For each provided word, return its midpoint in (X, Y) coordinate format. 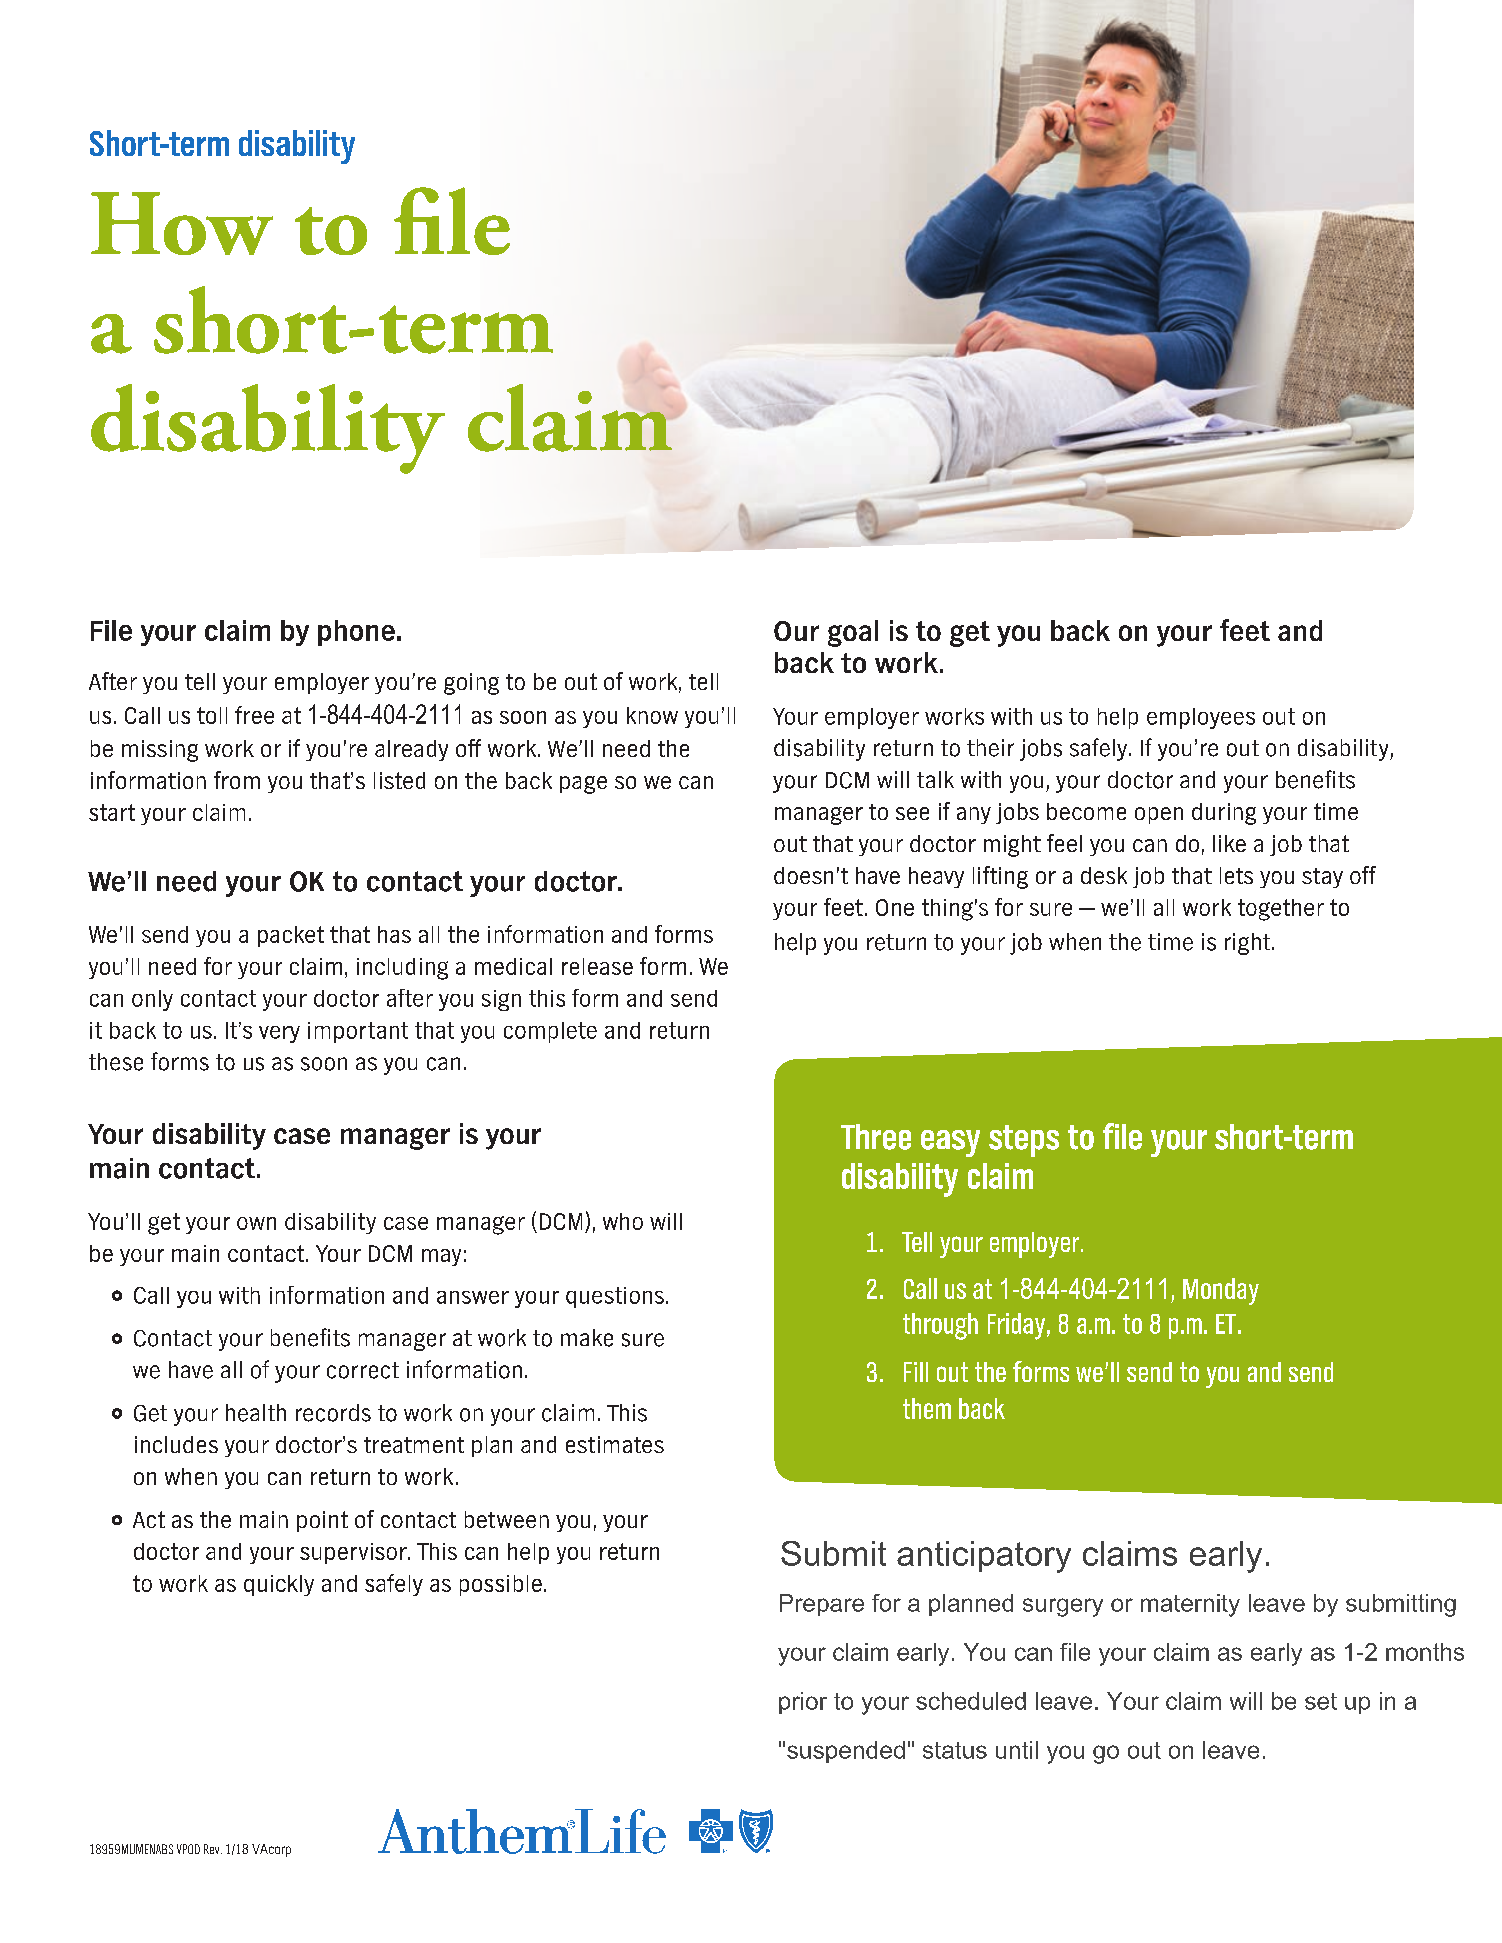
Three (876, 1137)
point (322, 1521)
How (182, 223)
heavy (936, 877)
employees (1201, 718)
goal (853, 633)
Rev (213, 1849)
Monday (1221, 1291)
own (256, 1223)
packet (291, 936)
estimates (615, 1444)
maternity (1190, 1605)
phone (356, 633)
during (1224, 814)
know (652, 715)
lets (1236, 875)
